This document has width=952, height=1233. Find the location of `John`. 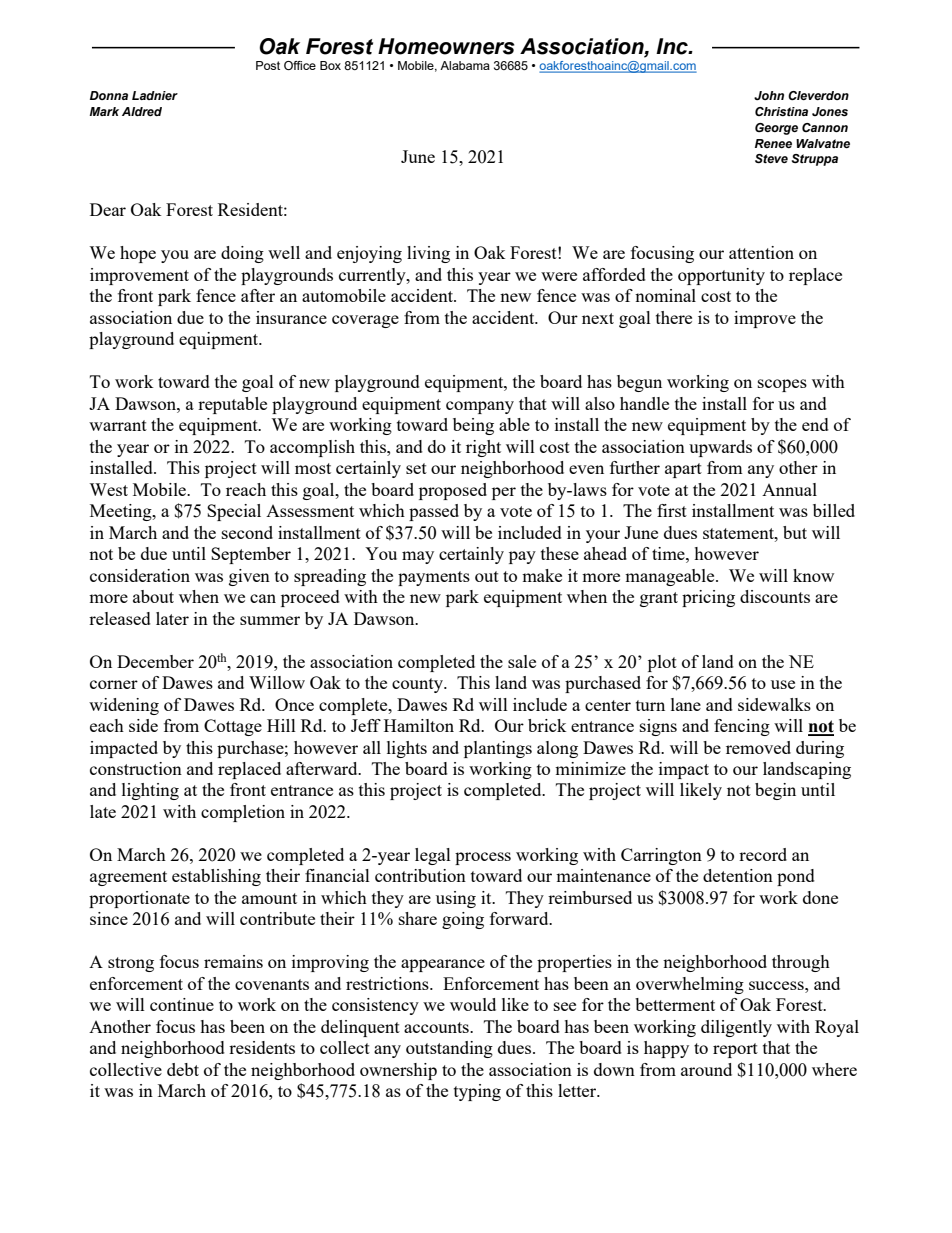

John is located at coordinates (769, 95).
